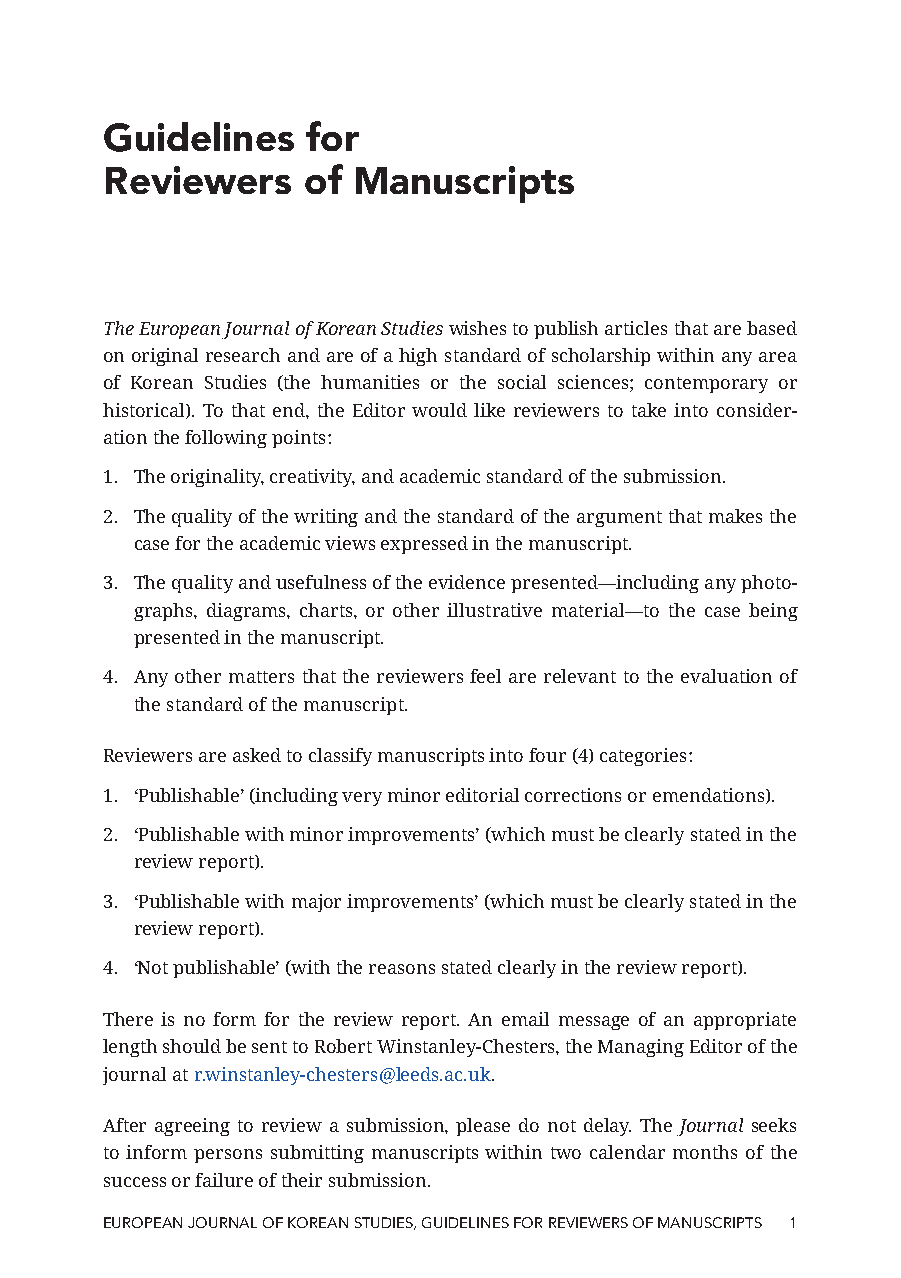 This screenshot has width=901, height=1278. I want to click on contemporary, so click(706, 385).
